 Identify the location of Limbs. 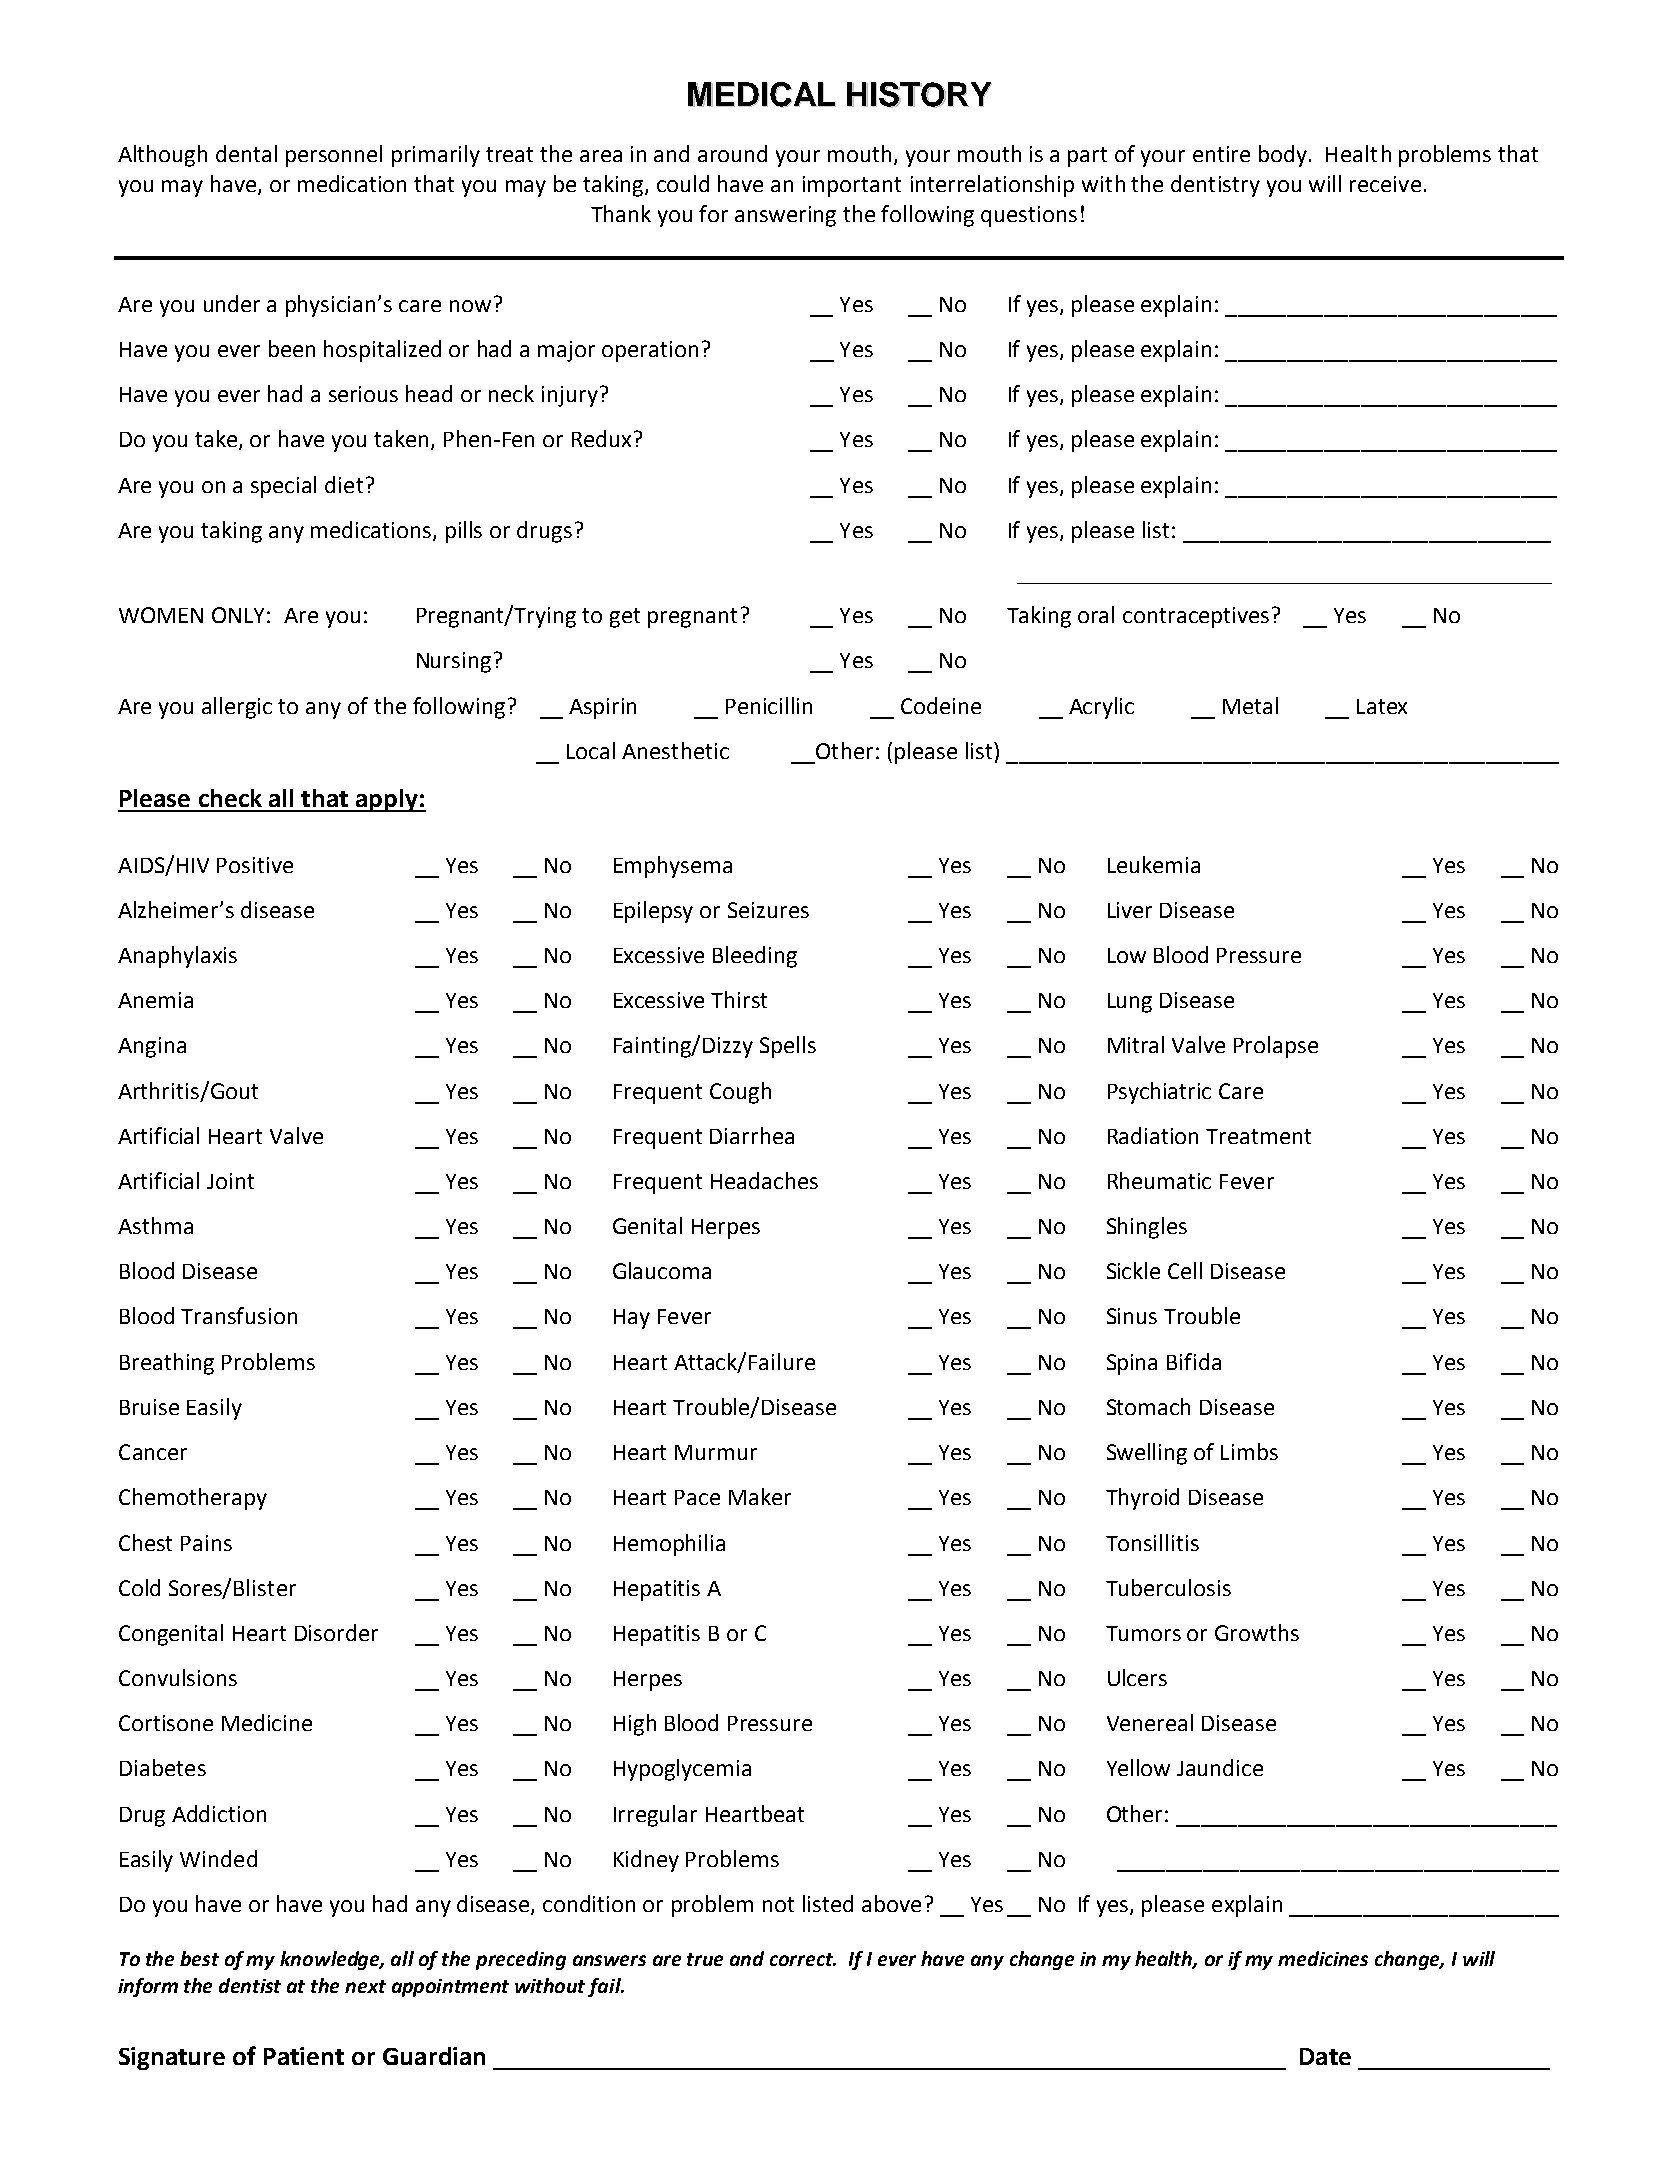
(1249, 1451).
